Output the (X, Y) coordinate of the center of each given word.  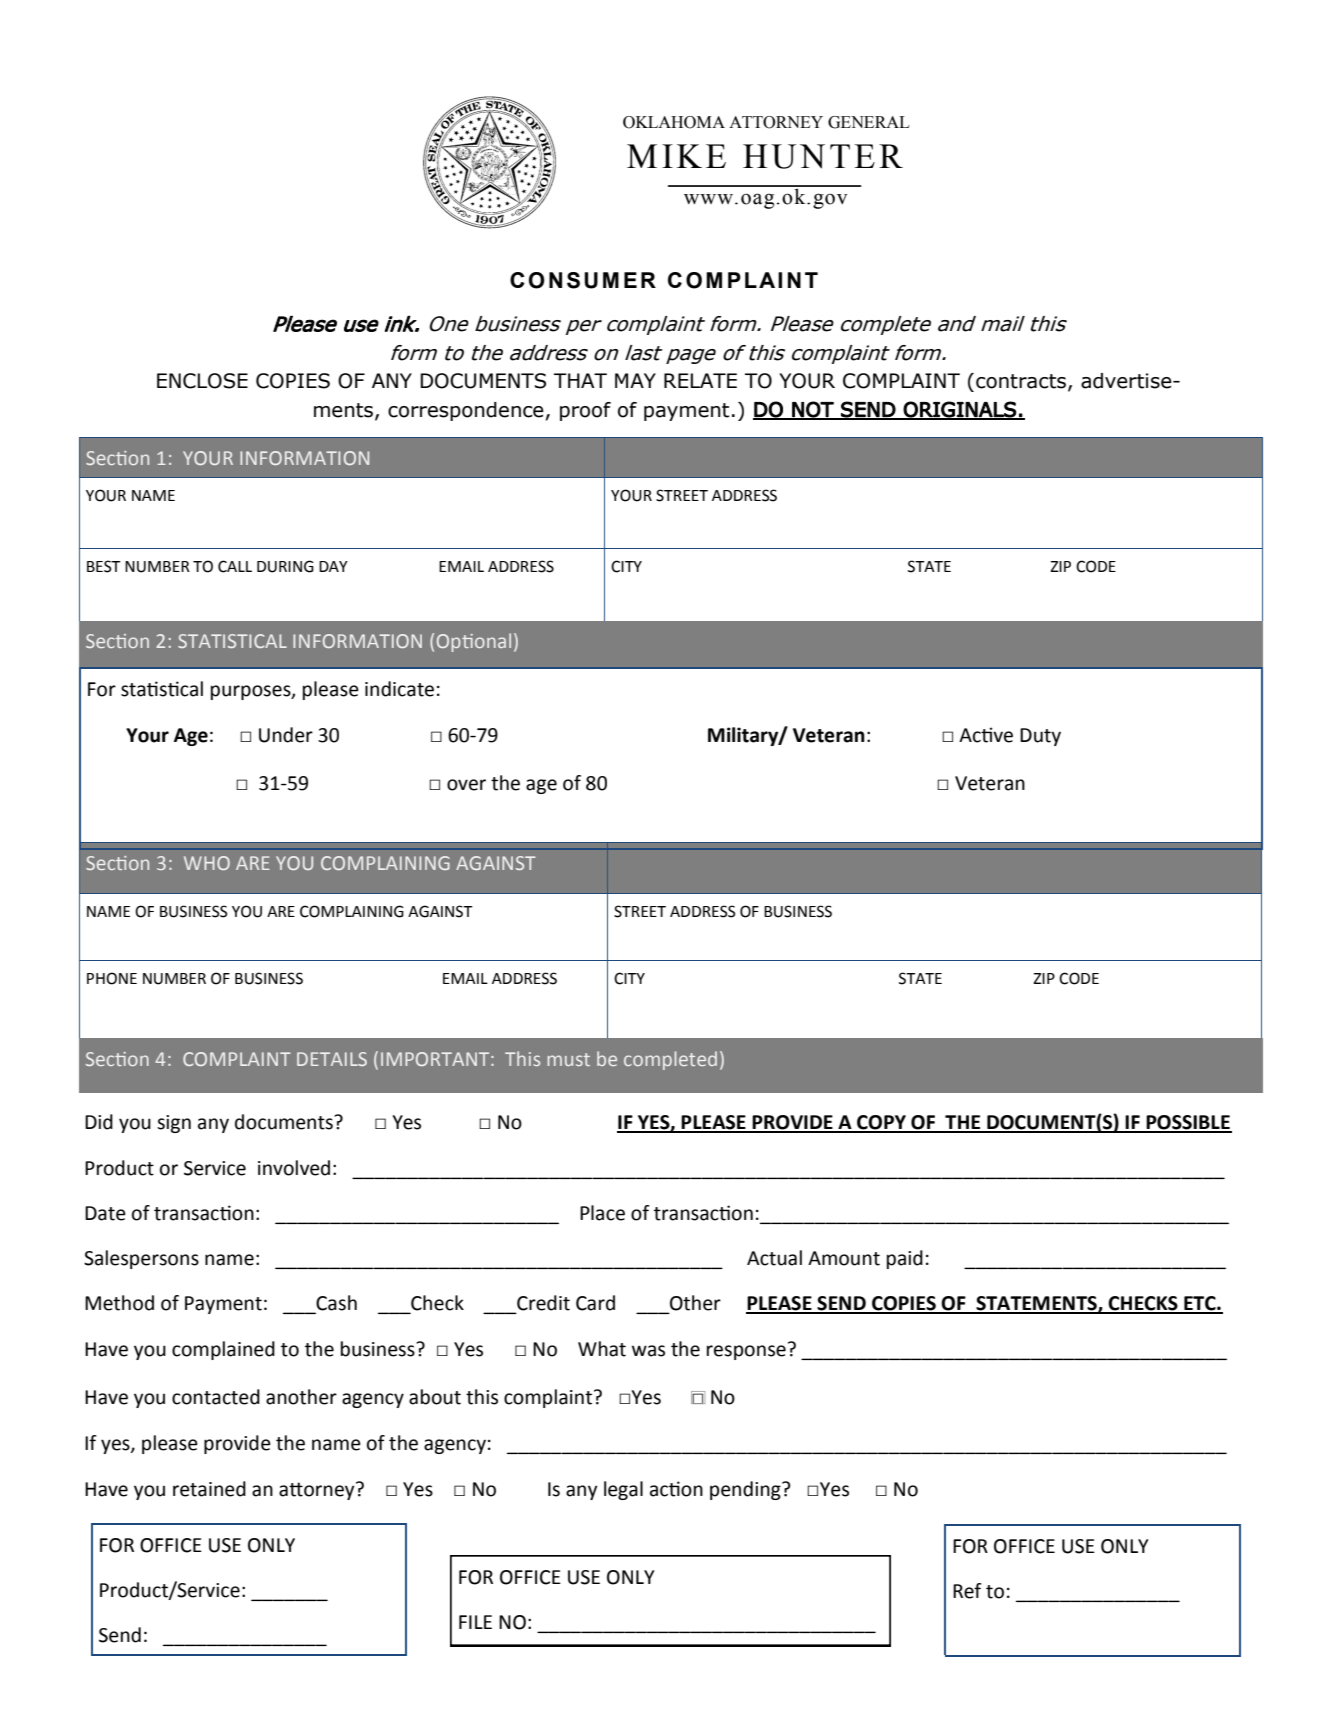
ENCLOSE (202, 381)
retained (209, 1489)
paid (905, 1259)
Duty (1040, 737)
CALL (235, 566)
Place (602, 1213)
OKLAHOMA (674, 122)
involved (294, 1168)
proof (585, 411)
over (466, 785)
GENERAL (869, 122)
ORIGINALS (960, 410)
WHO (207, 863)
